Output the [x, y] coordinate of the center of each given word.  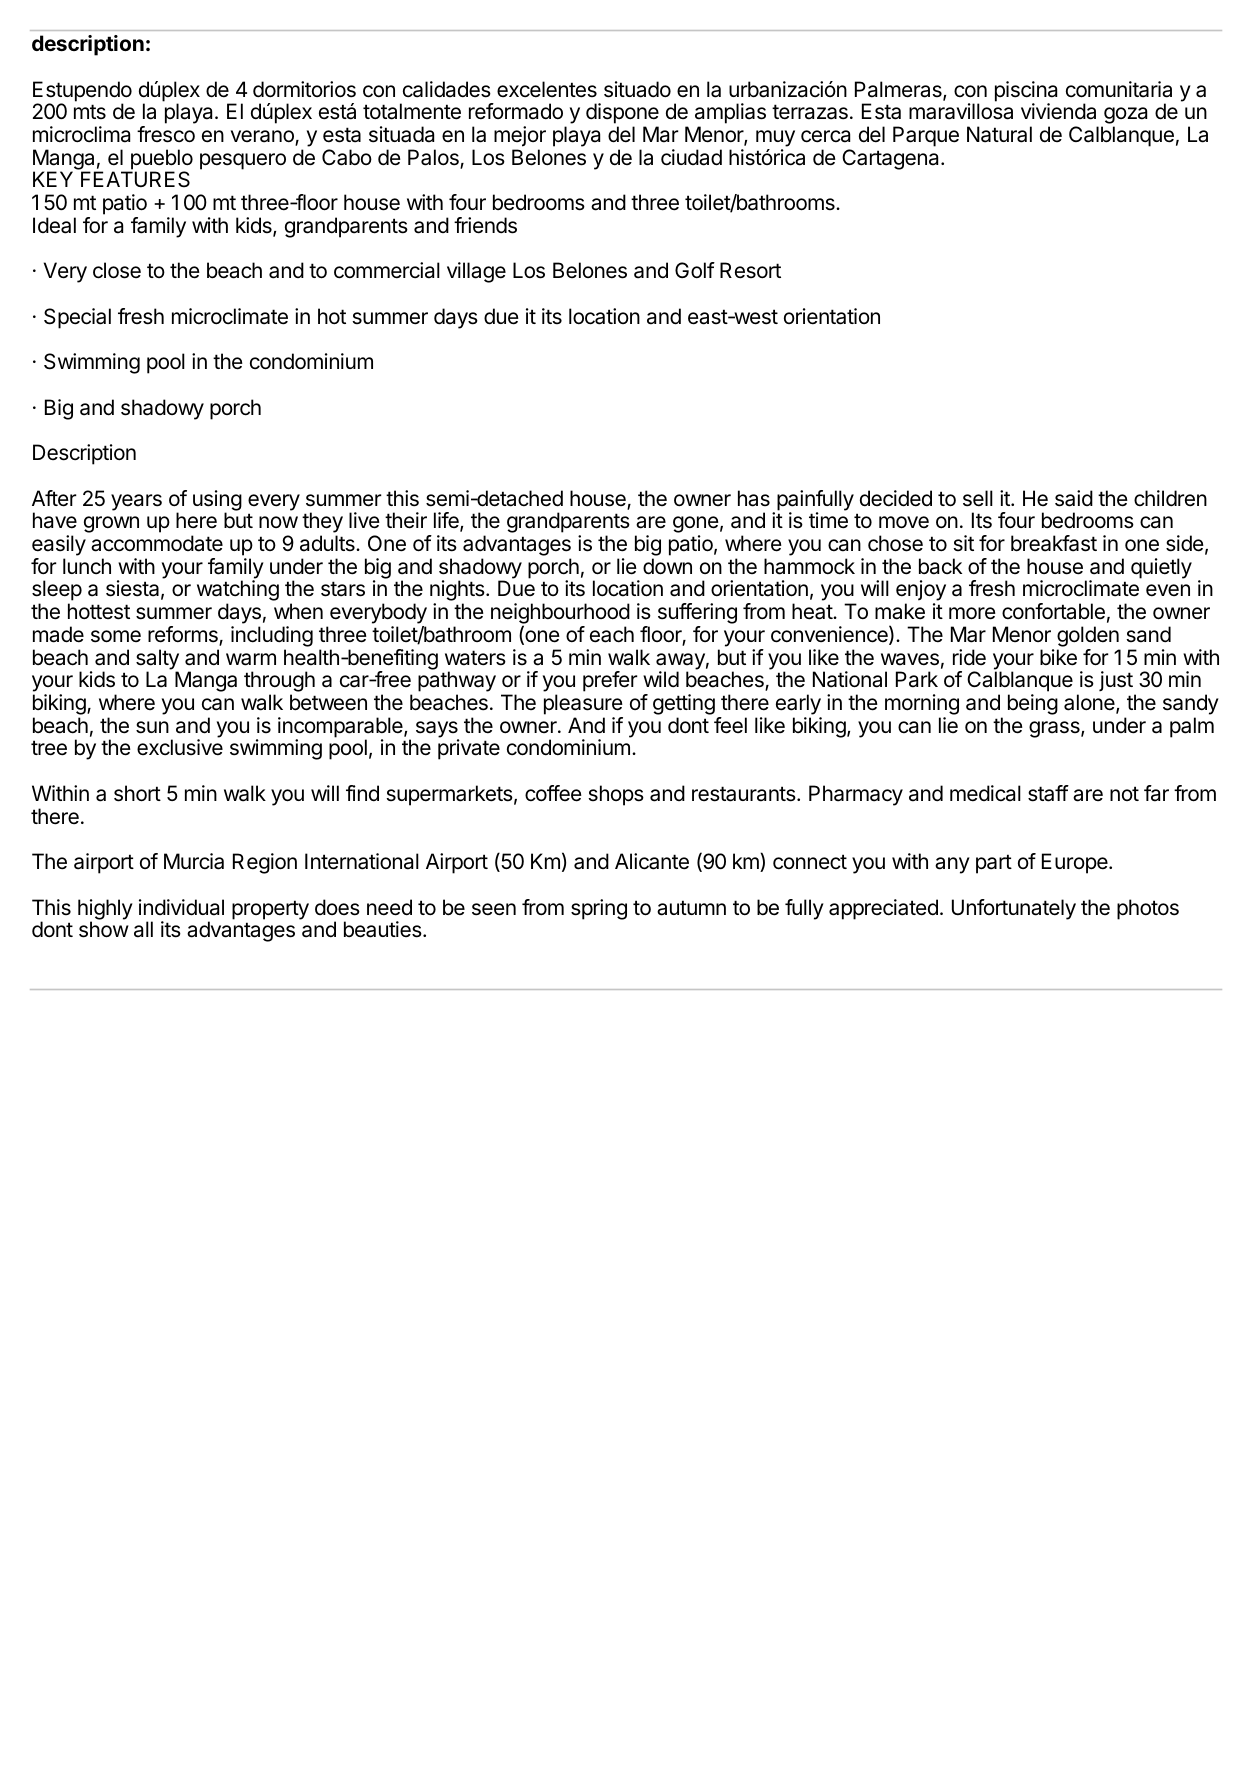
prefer [610, 681]
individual [181, 907]
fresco [166, 134]
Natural [999, 134]
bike [1058, 657]
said [1074, 498]
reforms [184, 635]
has [754, 498]
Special [77, 318]
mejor [520, 136]
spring [599, 909]
